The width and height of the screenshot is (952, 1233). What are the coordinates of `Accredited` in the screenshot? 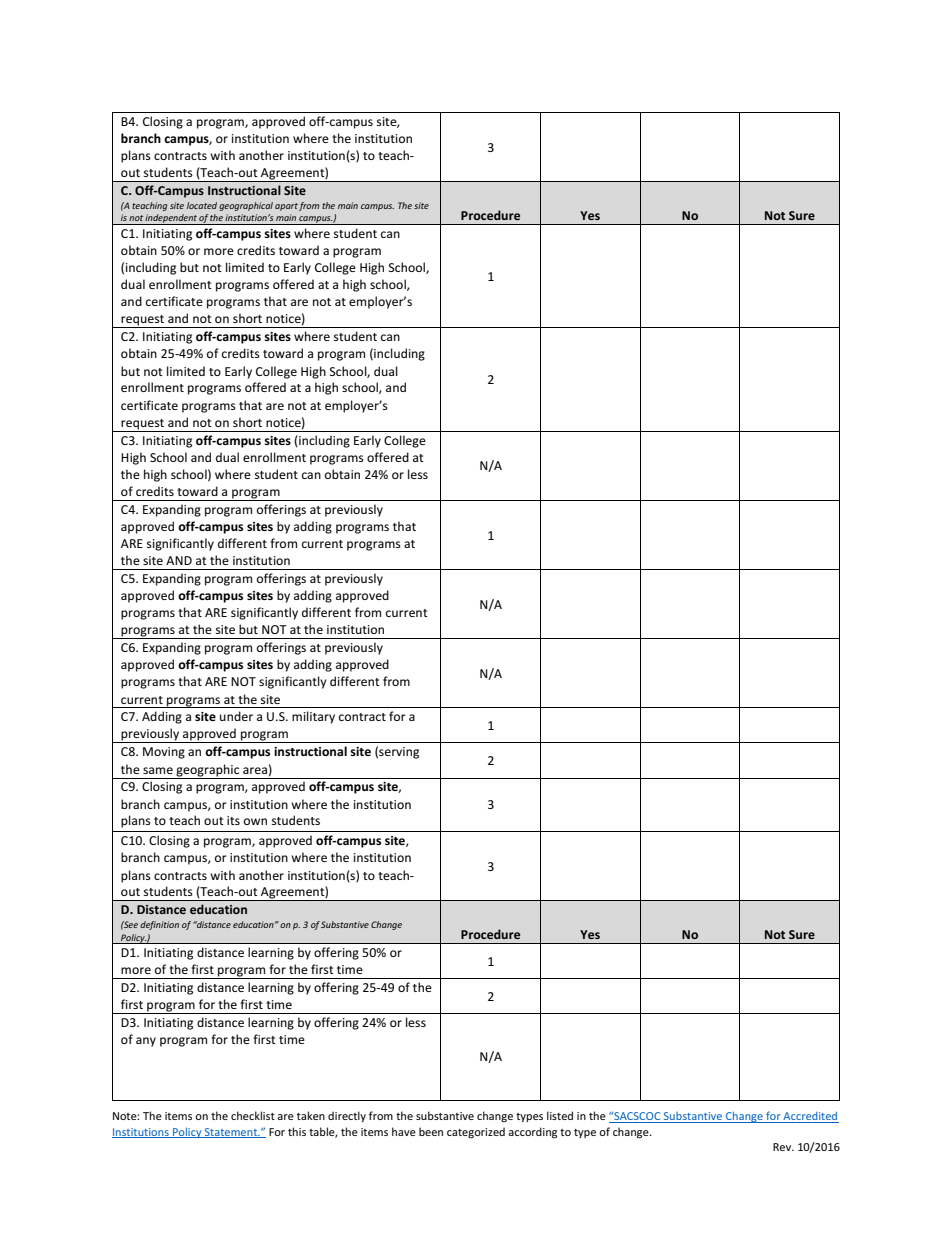 It's located at (810, 1117).
